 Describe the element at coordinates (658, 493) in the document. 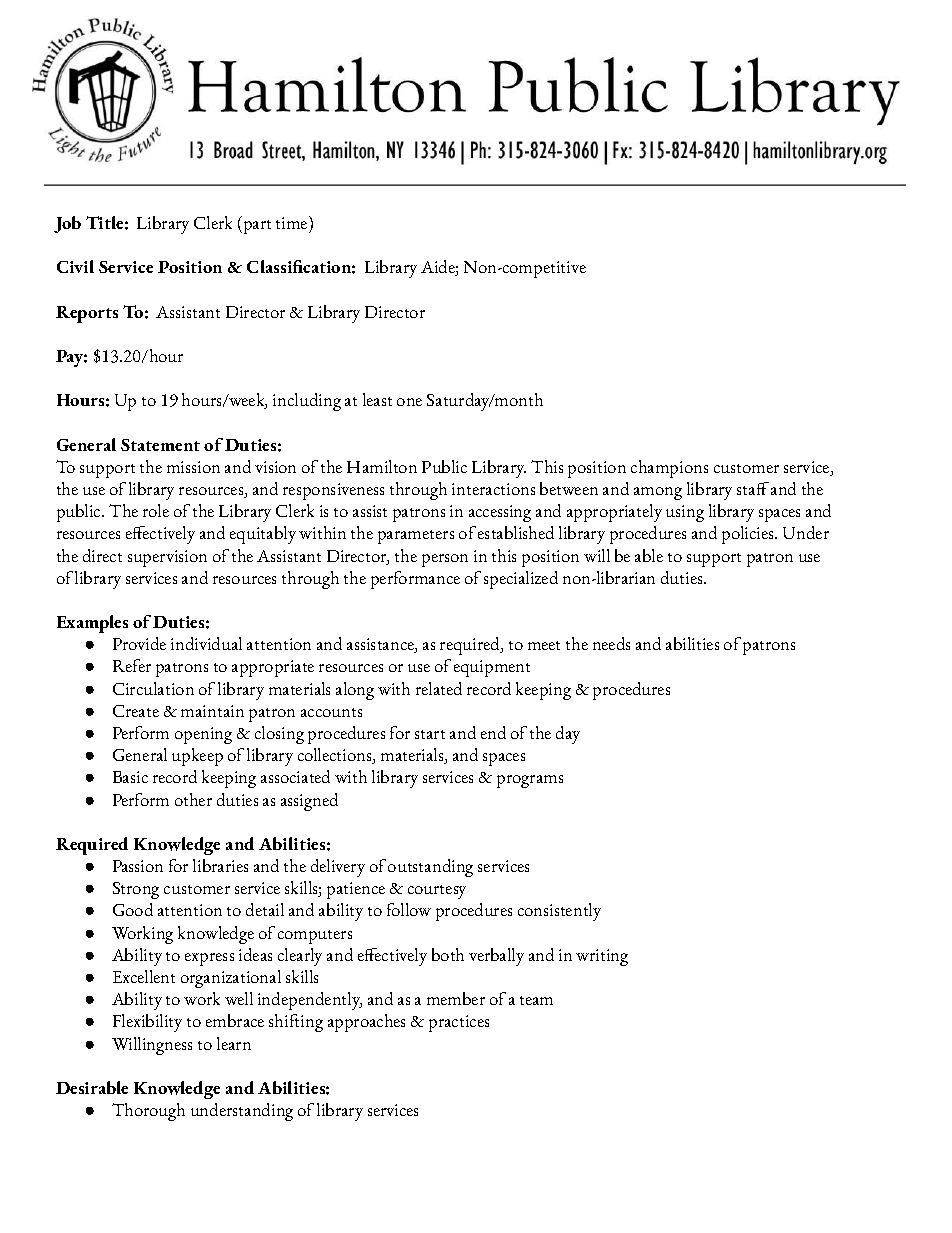

I see `among` at that location.
